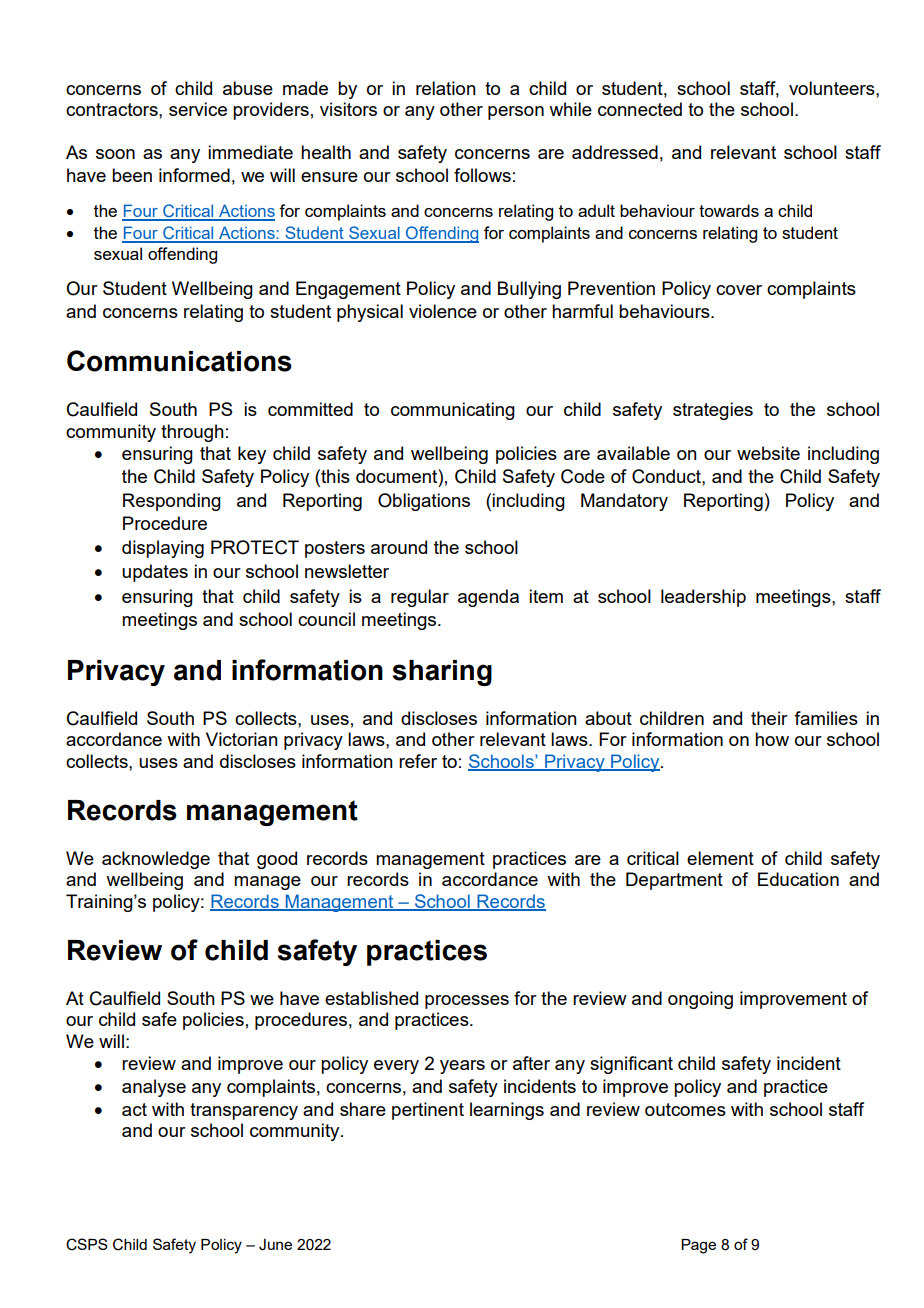  I want to click on refer, so click(418, 761).
